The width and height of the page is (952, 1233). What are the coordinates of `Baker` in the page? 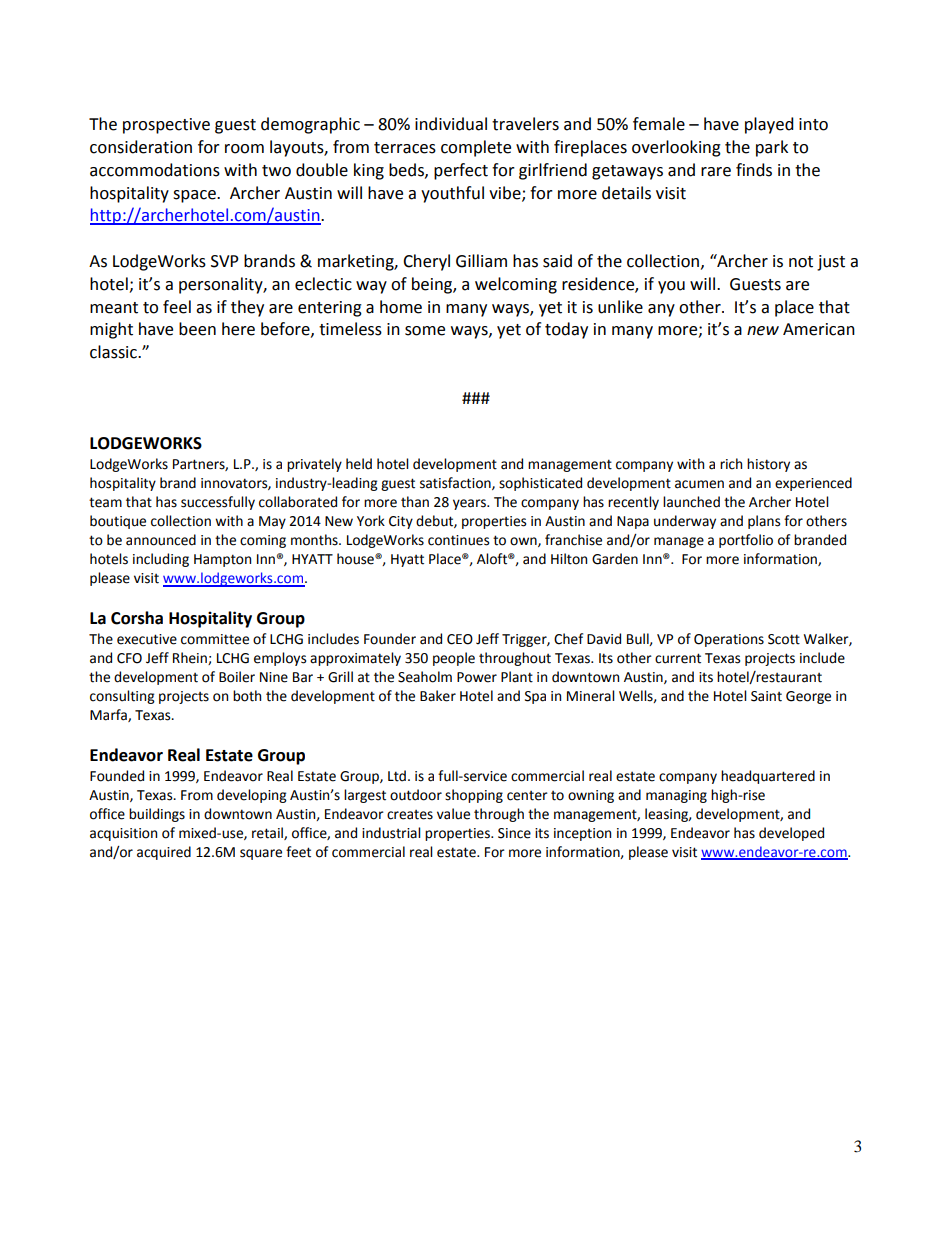 It's located at (438, 696).
